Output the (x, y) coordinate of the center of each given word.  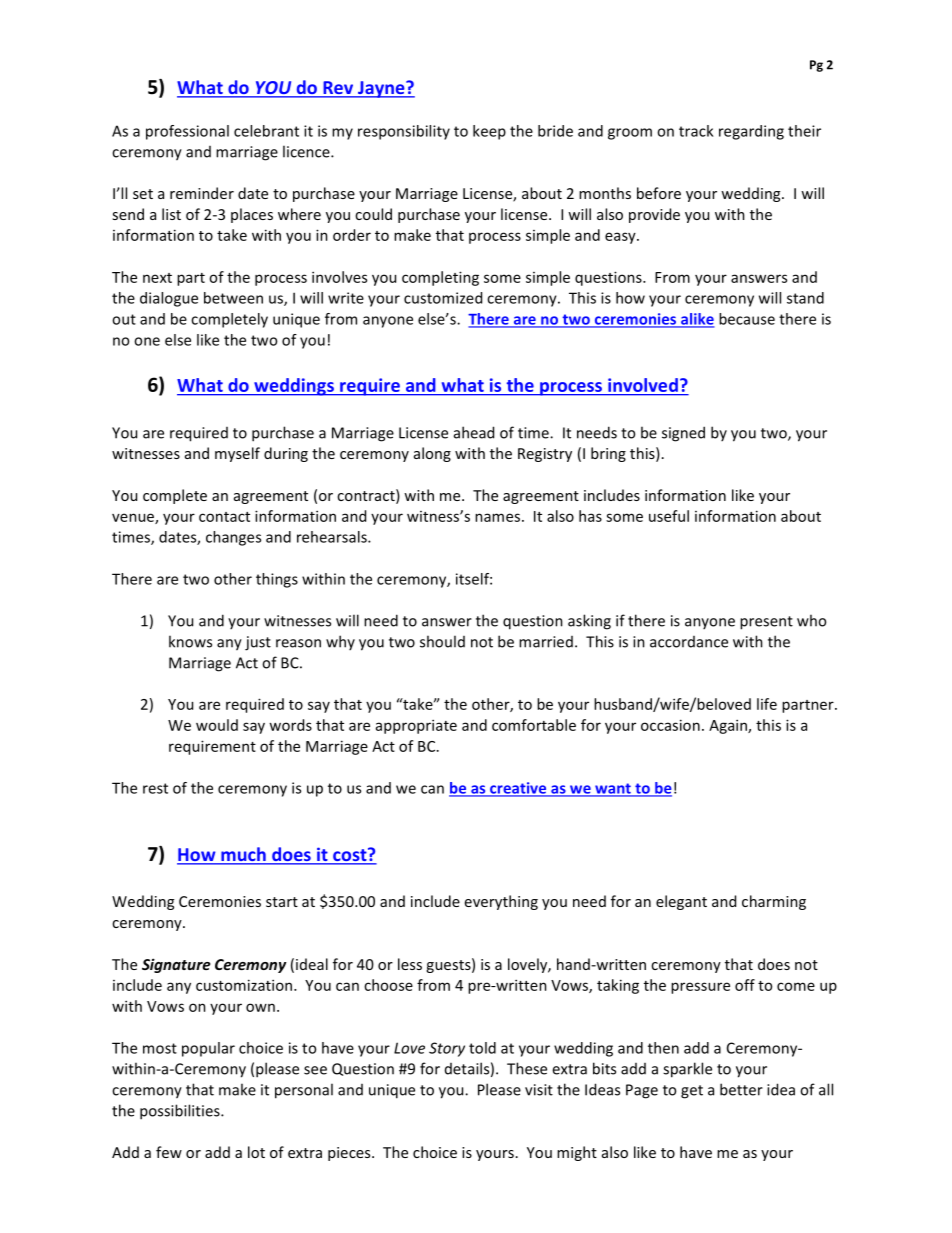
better (741, 1089)
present (766, 623)
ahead (474, 432)
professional (187, 132)
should (442, 641)
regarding (751, 132)
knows (190, 641)
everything (501, 902)
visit (539, 1090)
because (747, 319)
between (233, 298)
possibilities (181, 1112)
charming (774, 902)
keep (489, 132)
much (243, 855)
